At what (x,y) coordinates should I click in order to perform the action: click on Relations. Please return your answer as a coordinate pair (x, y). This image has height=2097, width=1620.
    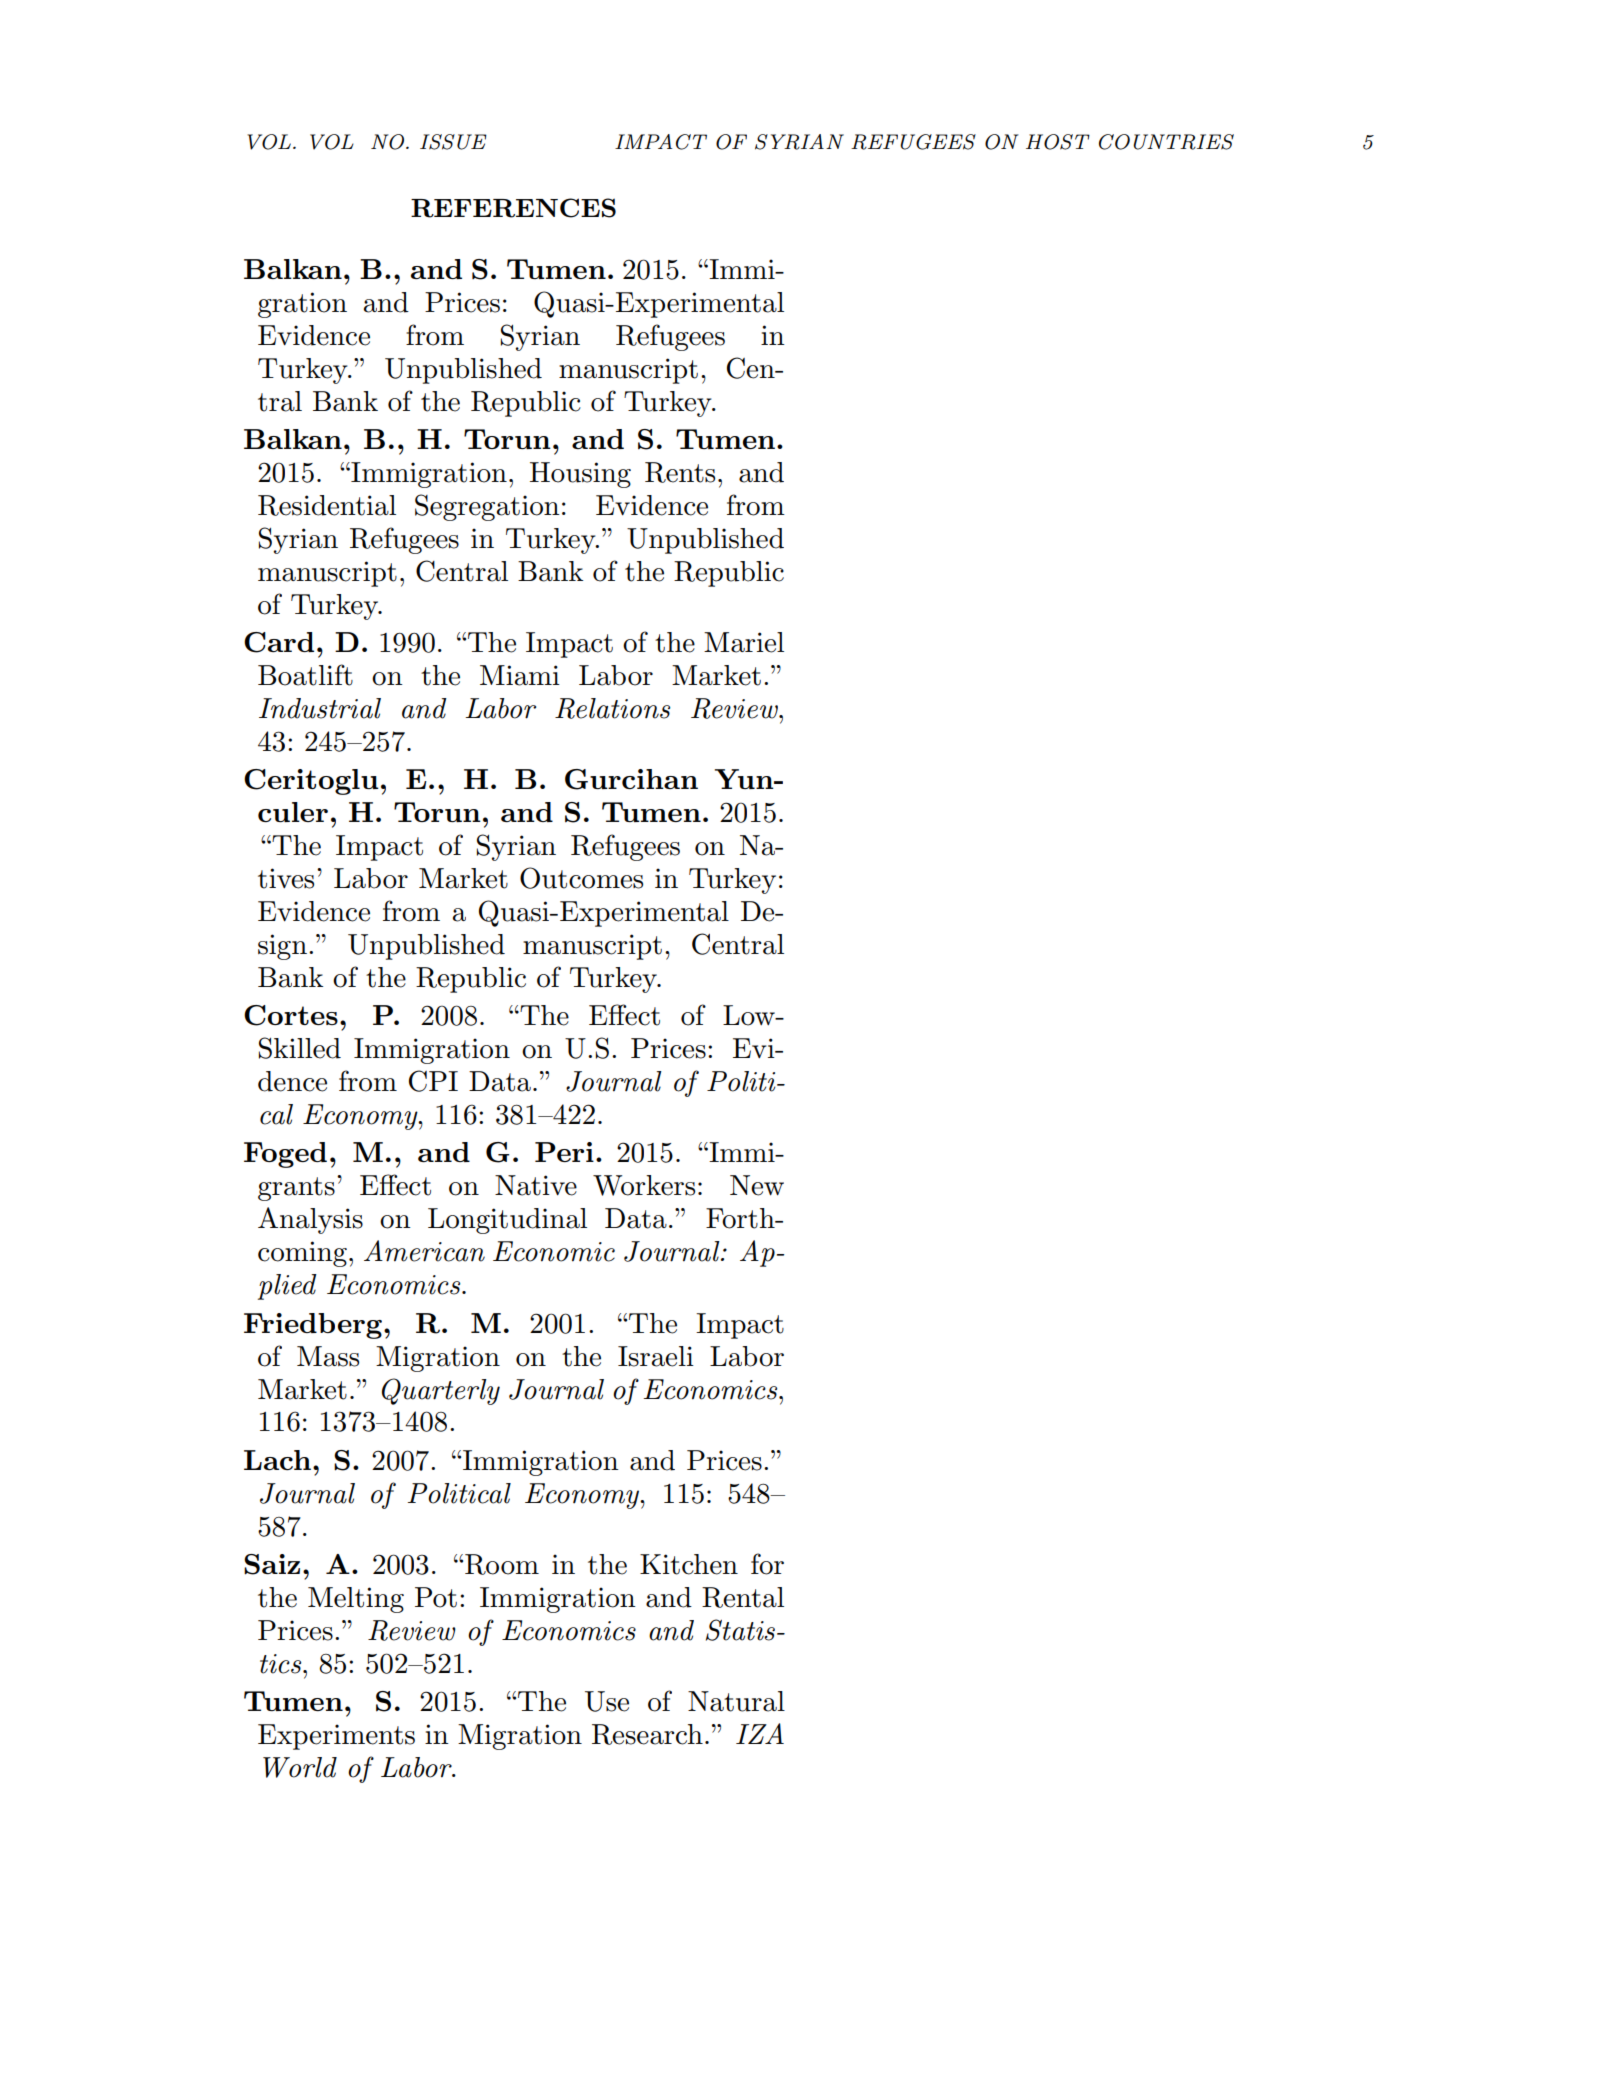
    Looking at the image, I should click on (612, 708).
